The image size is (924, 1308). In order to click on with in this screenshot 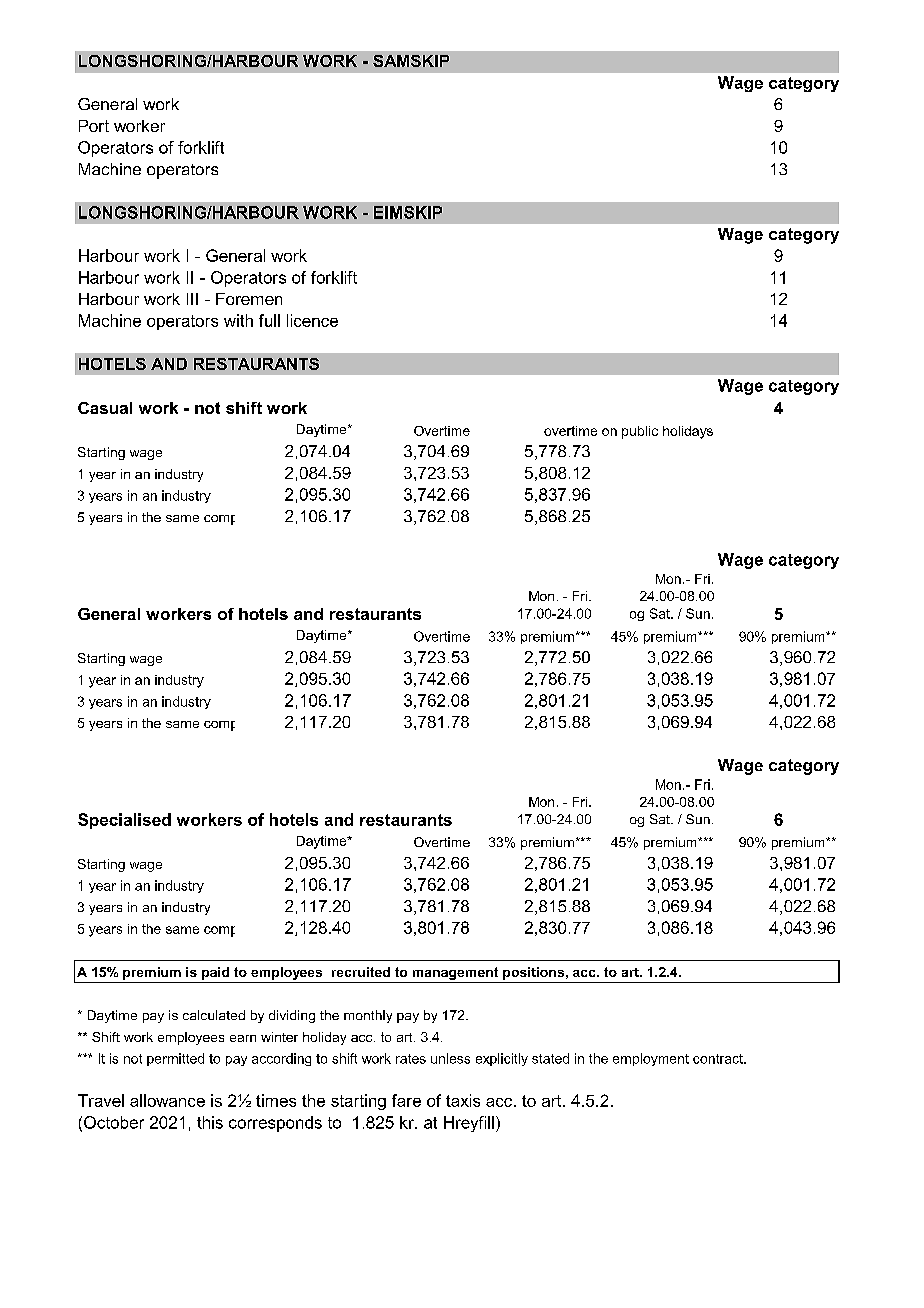, I will do `click(238, 320)`.
